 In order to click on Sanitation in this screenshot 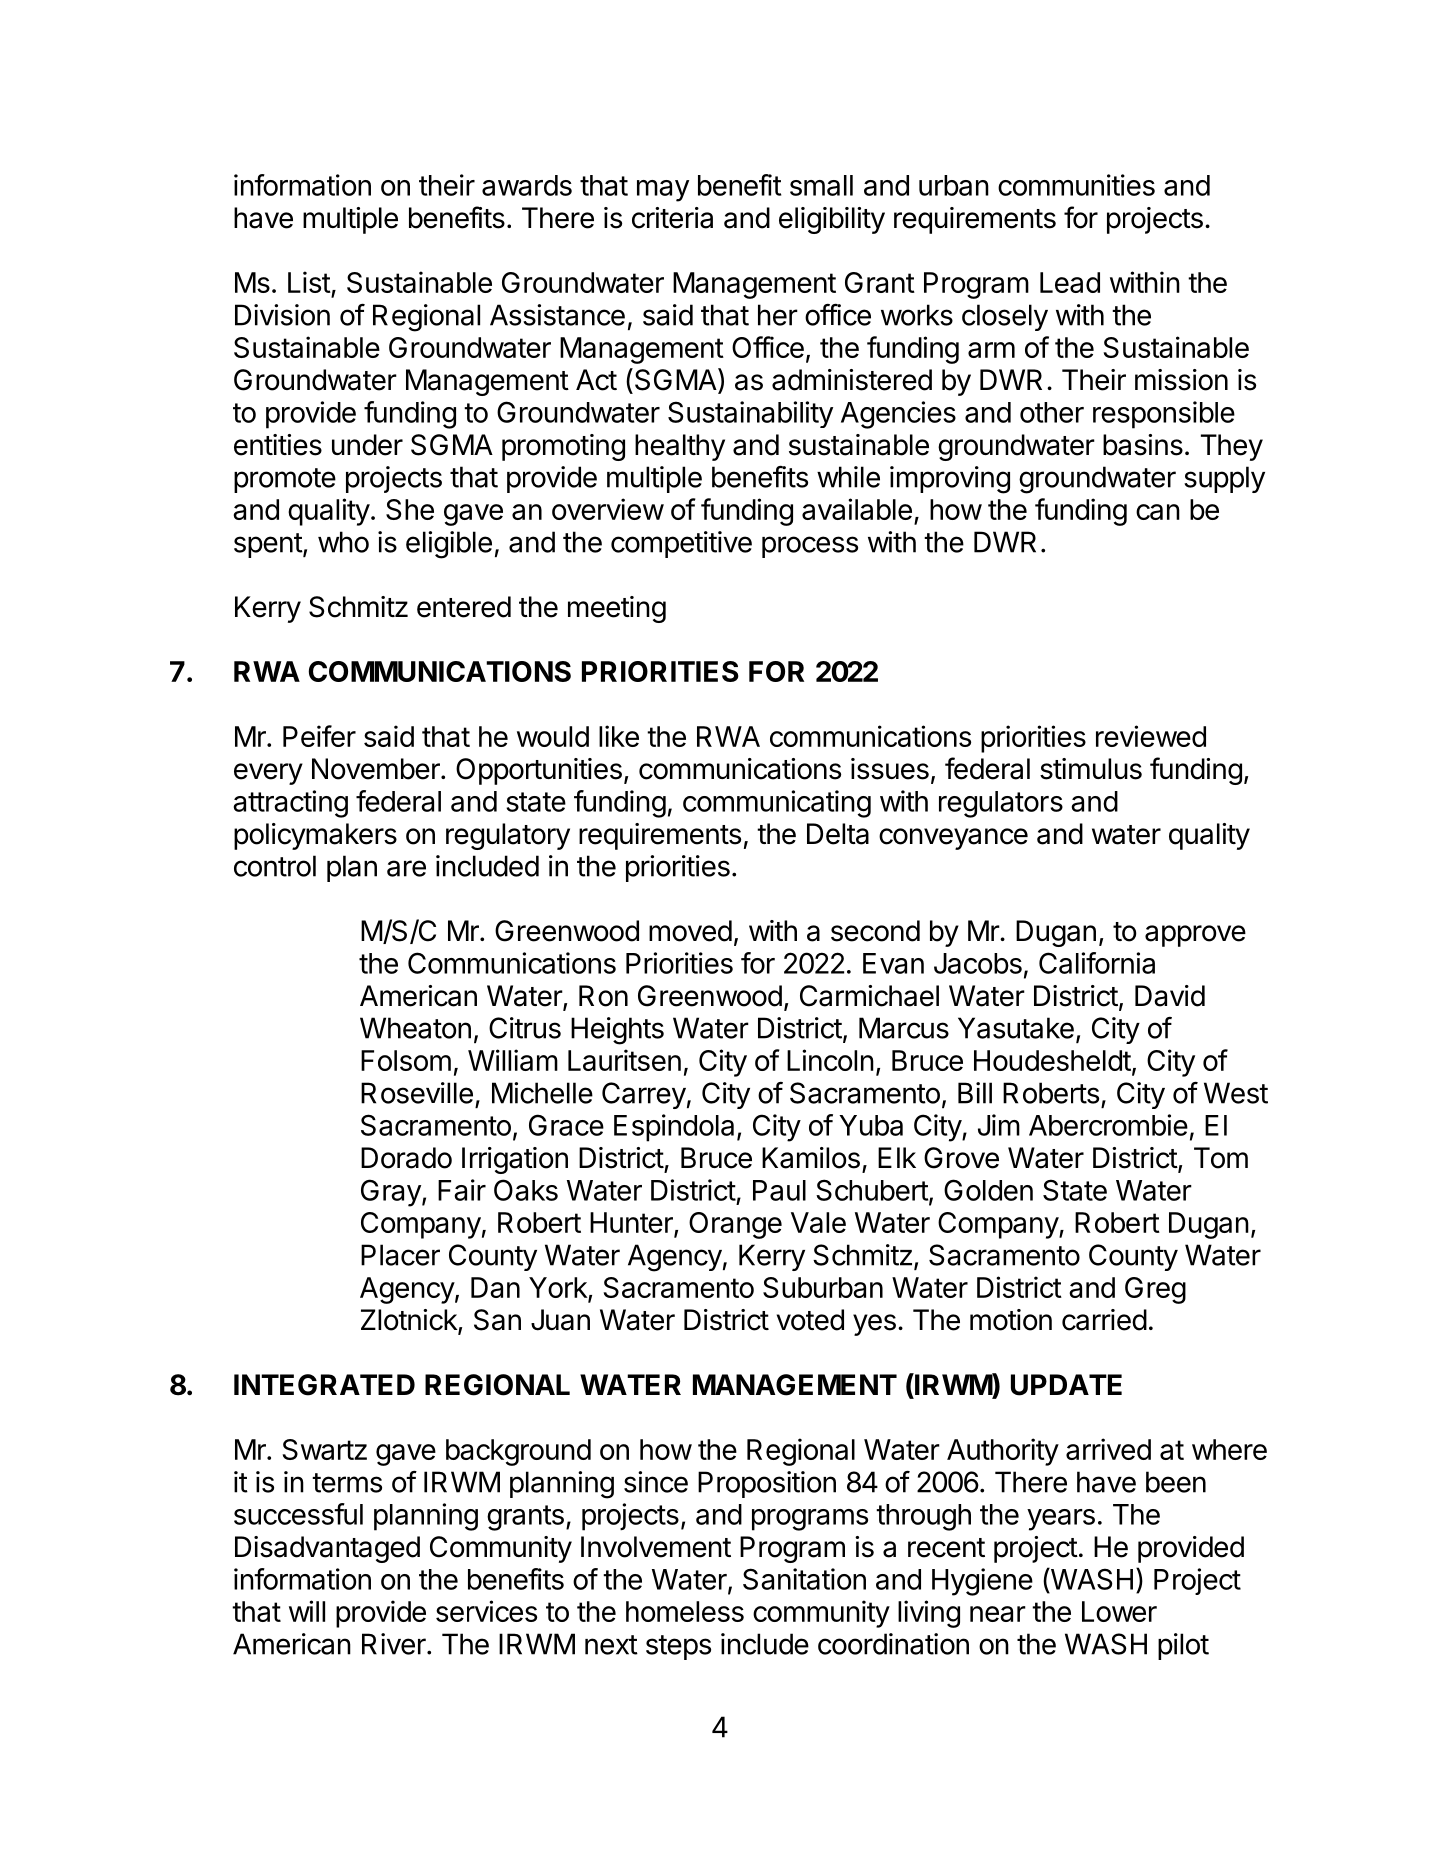, I will do `click(804, 1579)`.
